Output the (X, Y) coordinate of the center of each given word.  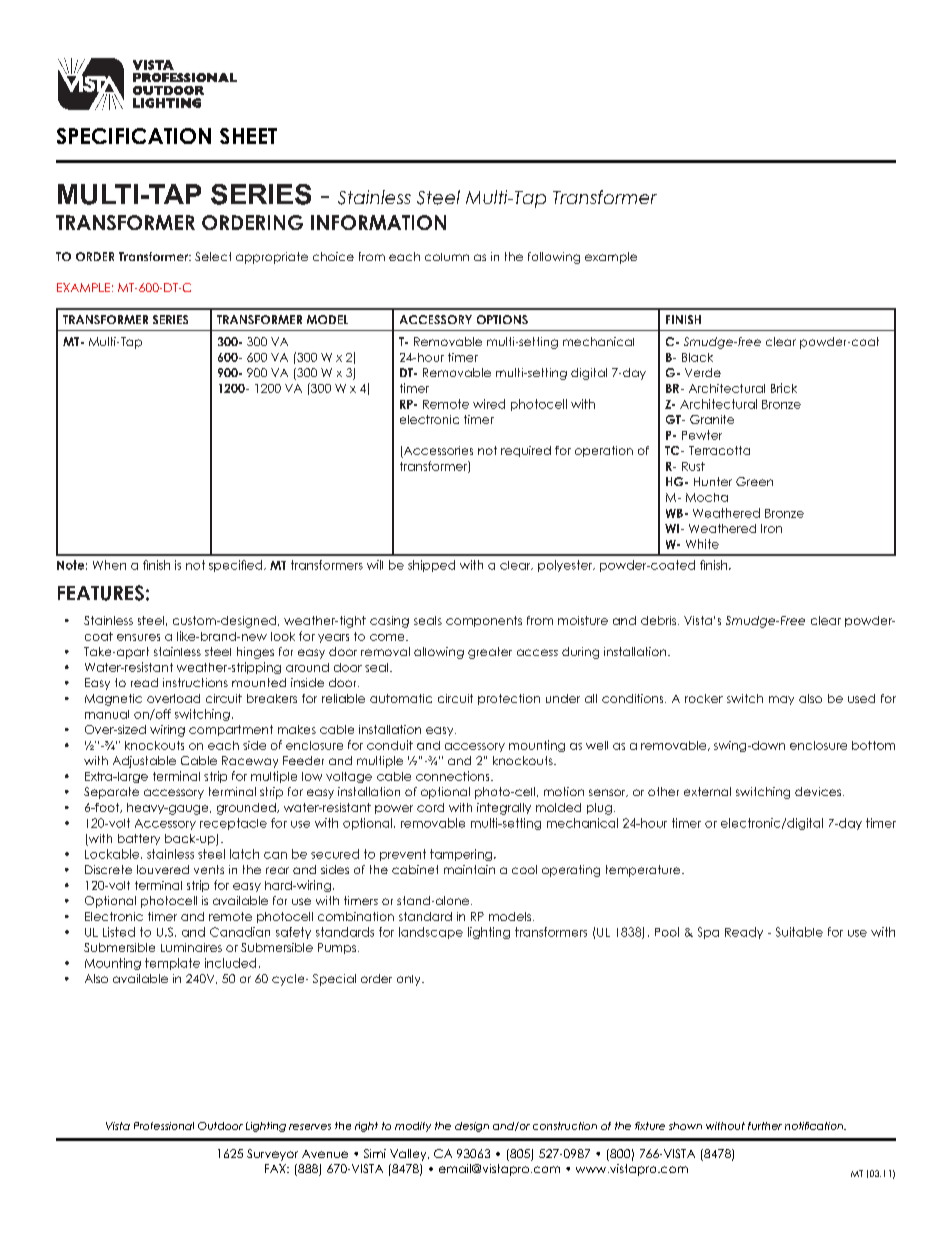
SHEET (248, 136)
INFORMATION (378, 222)
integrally (504, 809)
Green (754, 481)
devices (819, 791)
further (765, 1126)
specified (237, 566)
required (526, 451)
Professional (164, 1126)
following (554, 258)
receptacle (233, 824)
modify (413, 1127)
